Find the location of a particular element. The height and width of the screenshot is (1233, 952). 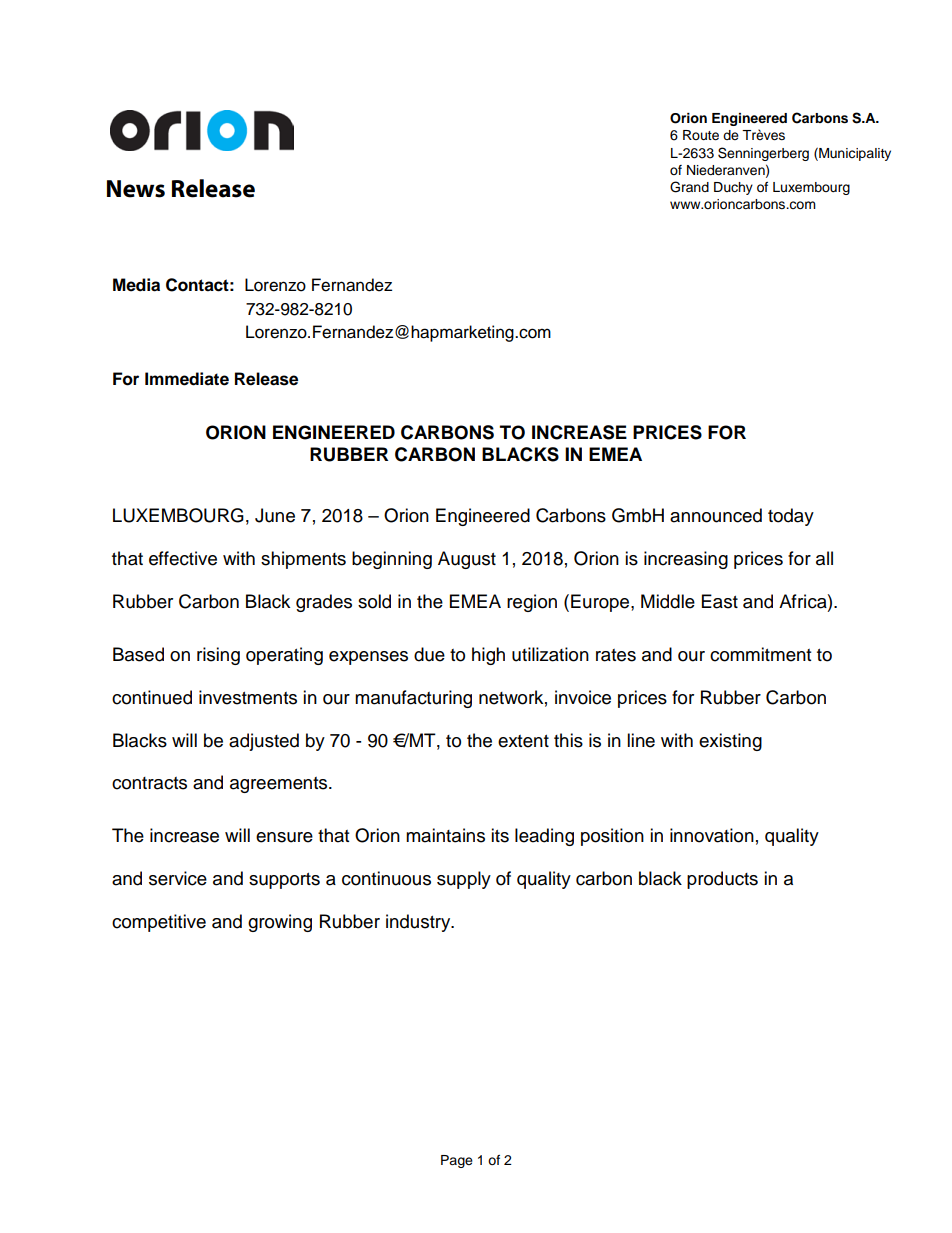

Page is located at coordinates (457, 1161).
